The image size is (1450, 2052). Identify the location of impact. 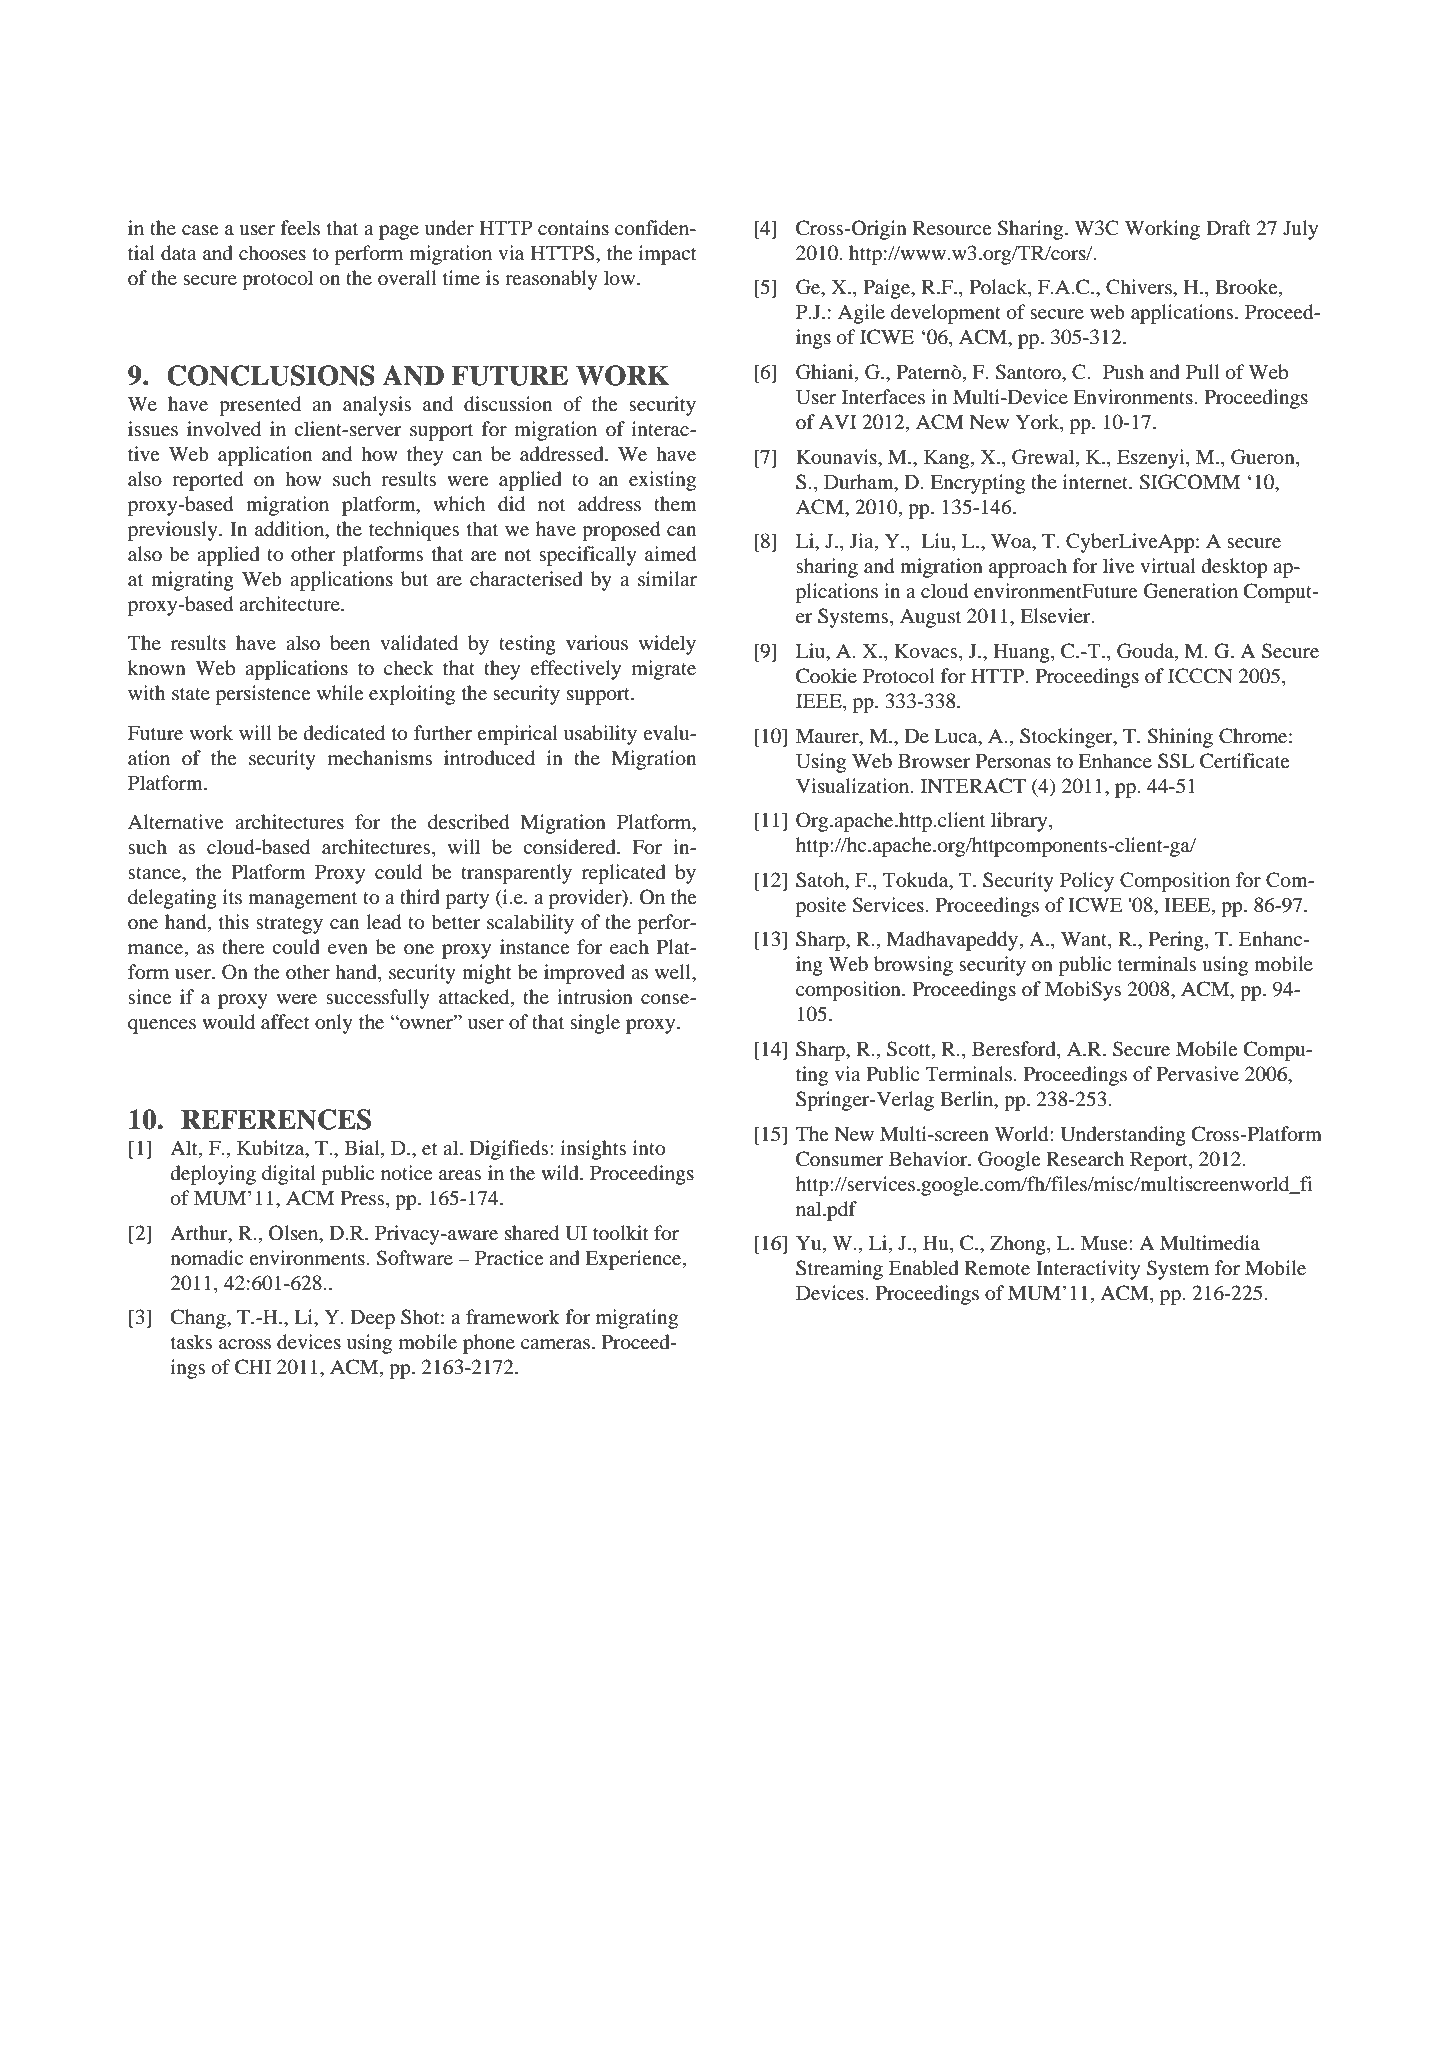
(668, 255).
